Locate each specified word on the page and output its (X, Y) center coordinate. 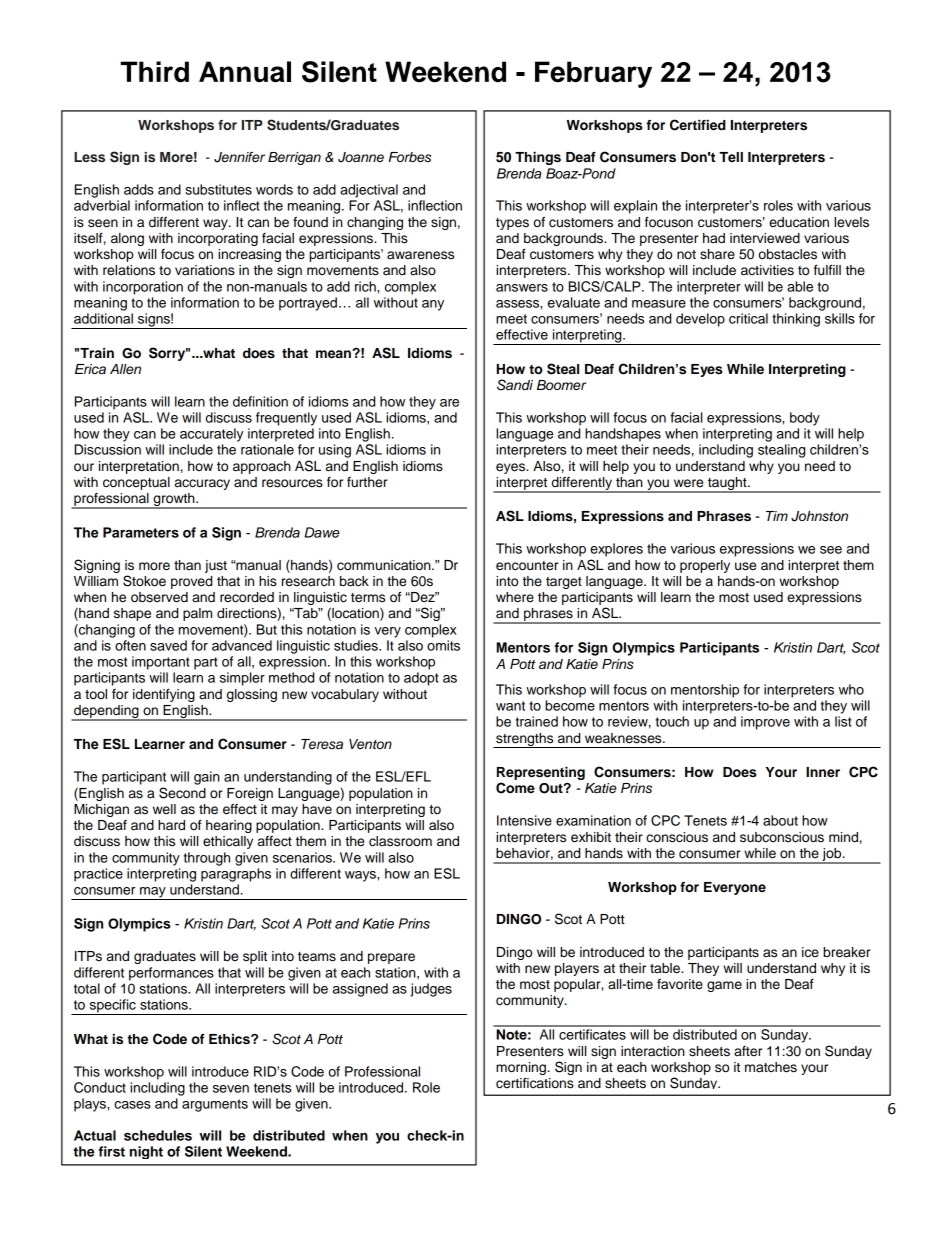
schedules (158, 1135)
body (805, 419)
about (780, 820)
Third (154, 72)
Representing (541, 773)
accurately (211, 435)
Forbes (409, 157)
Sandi (515, 385)
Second (182, 793)
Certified (698, 125)
